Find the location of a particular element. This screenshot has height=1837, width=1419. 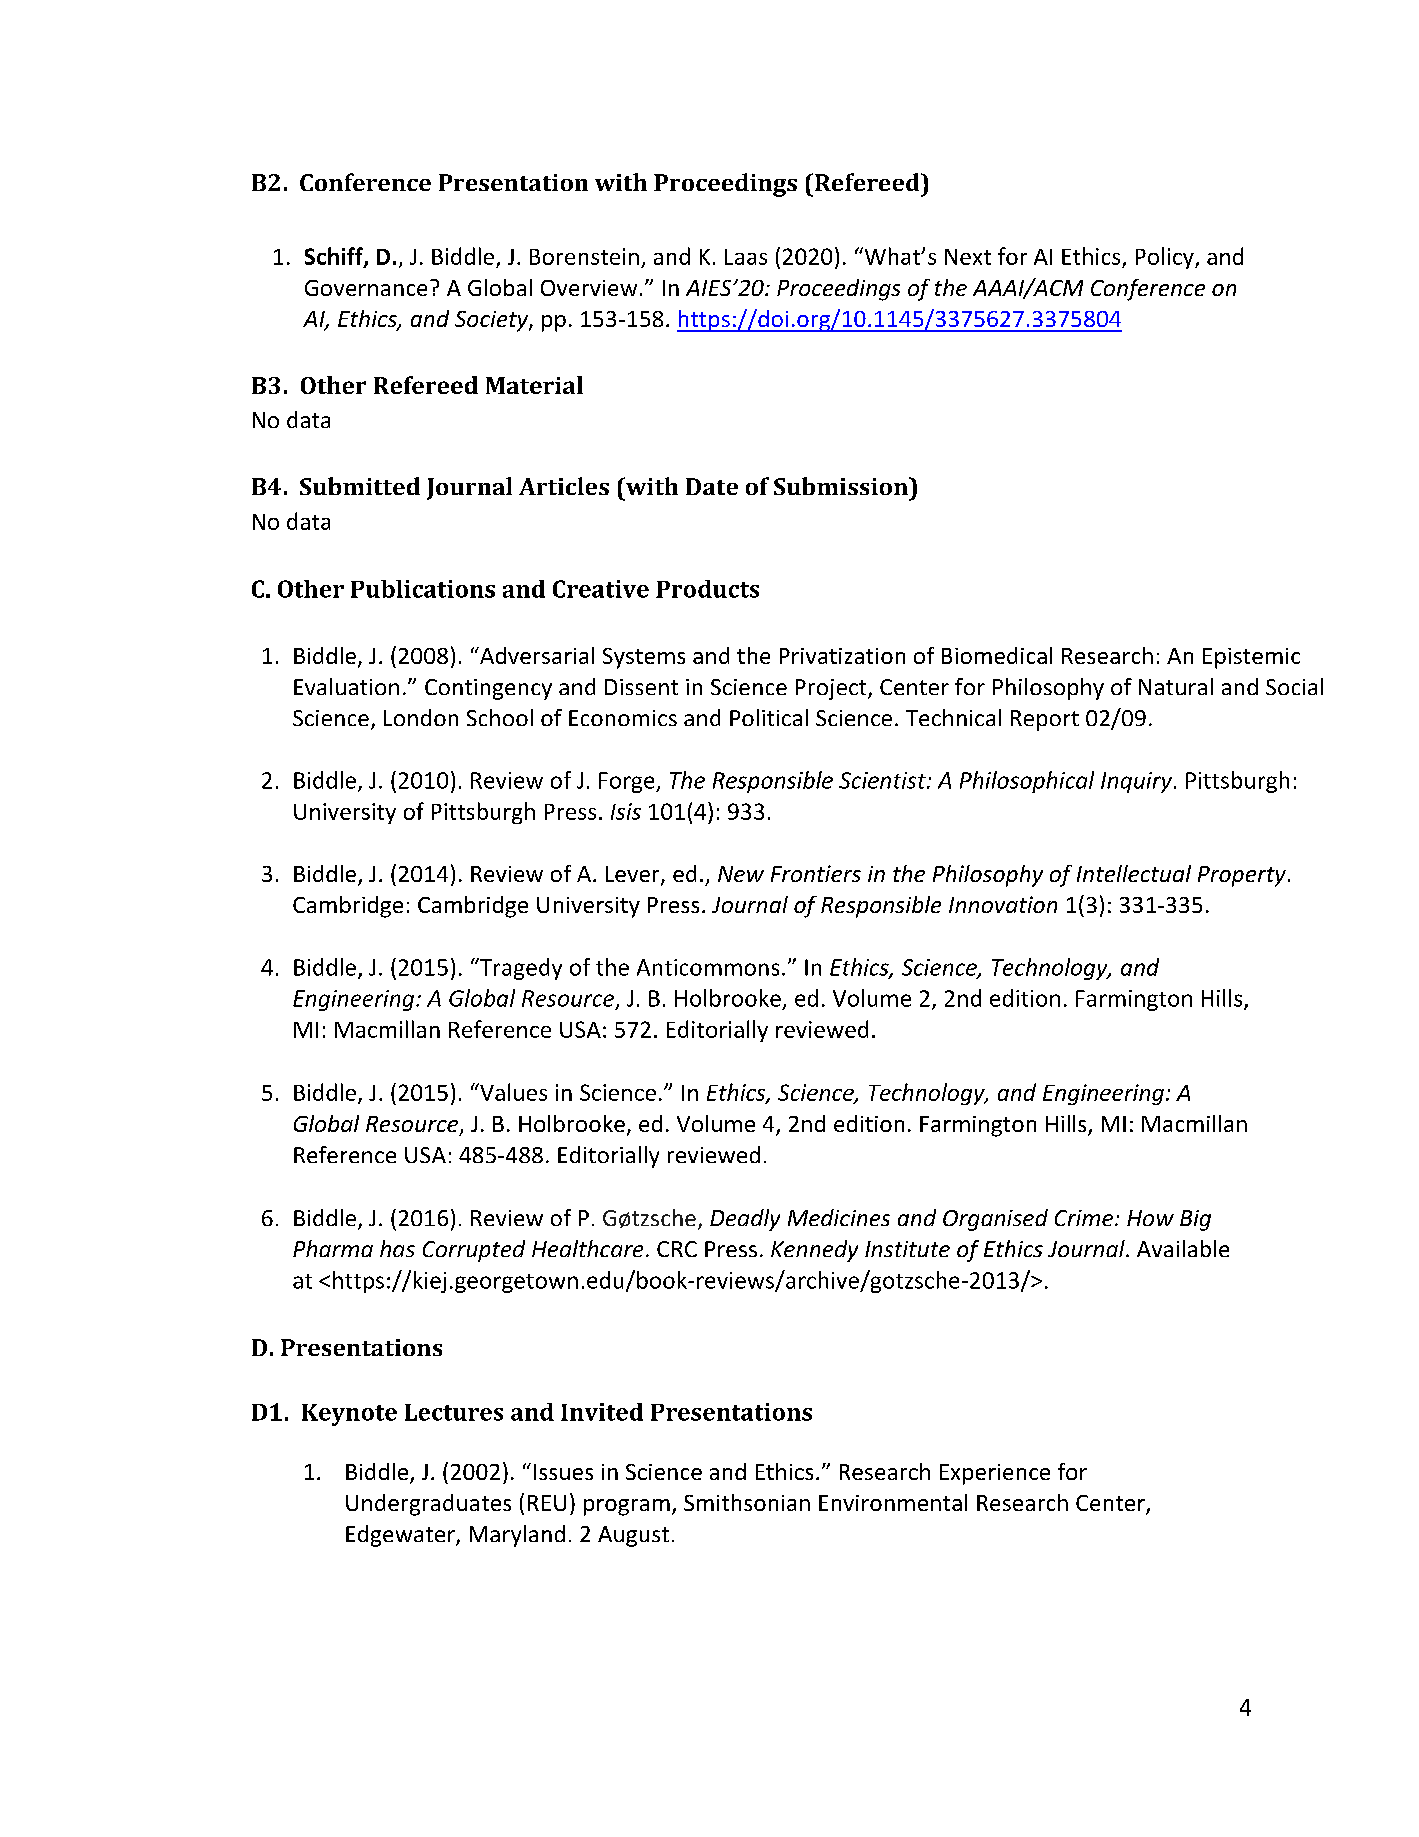

Policy is located at coordinates (1166, 258).
